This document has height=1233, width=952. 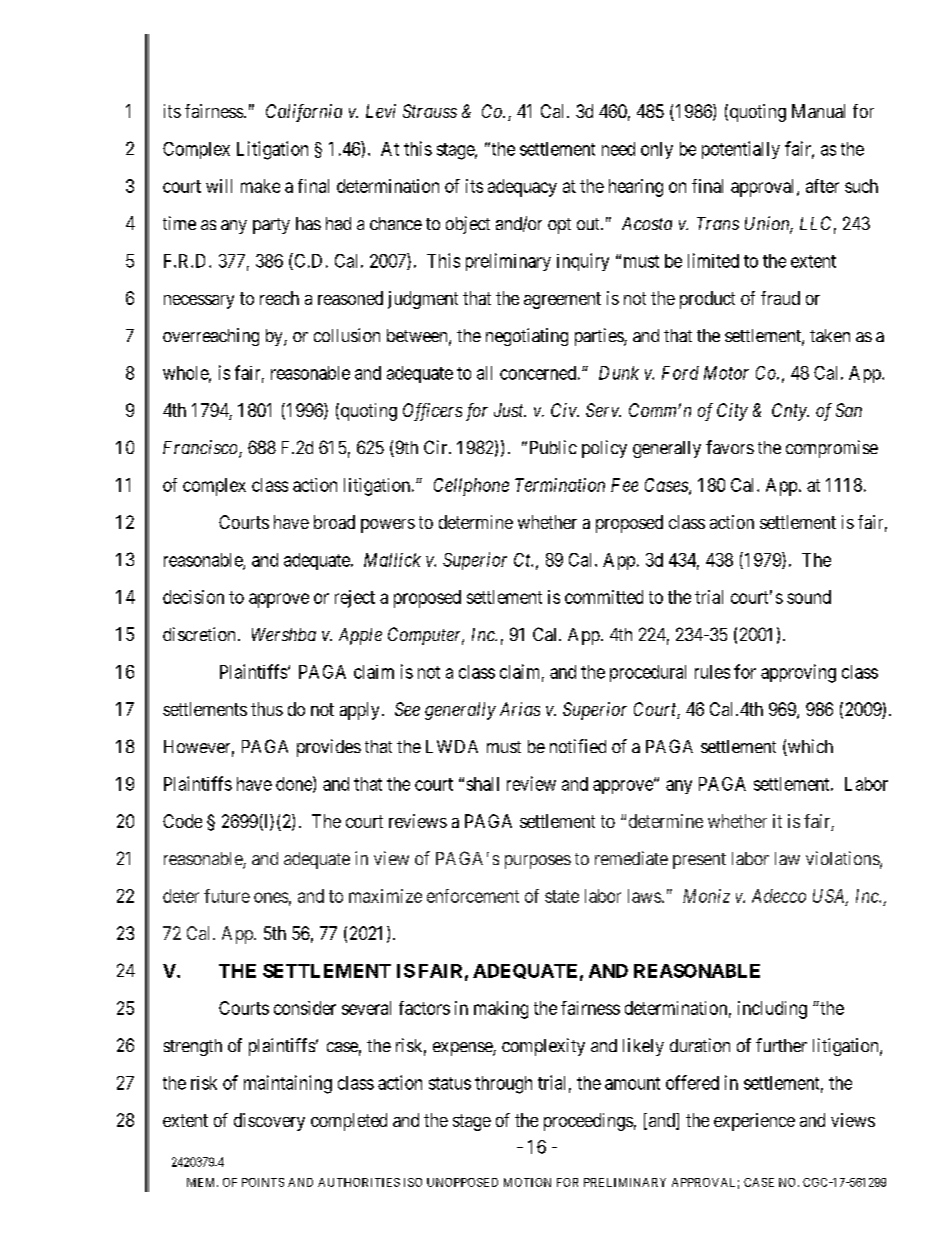 I want to click on broad, so click(x=334, y=522).
